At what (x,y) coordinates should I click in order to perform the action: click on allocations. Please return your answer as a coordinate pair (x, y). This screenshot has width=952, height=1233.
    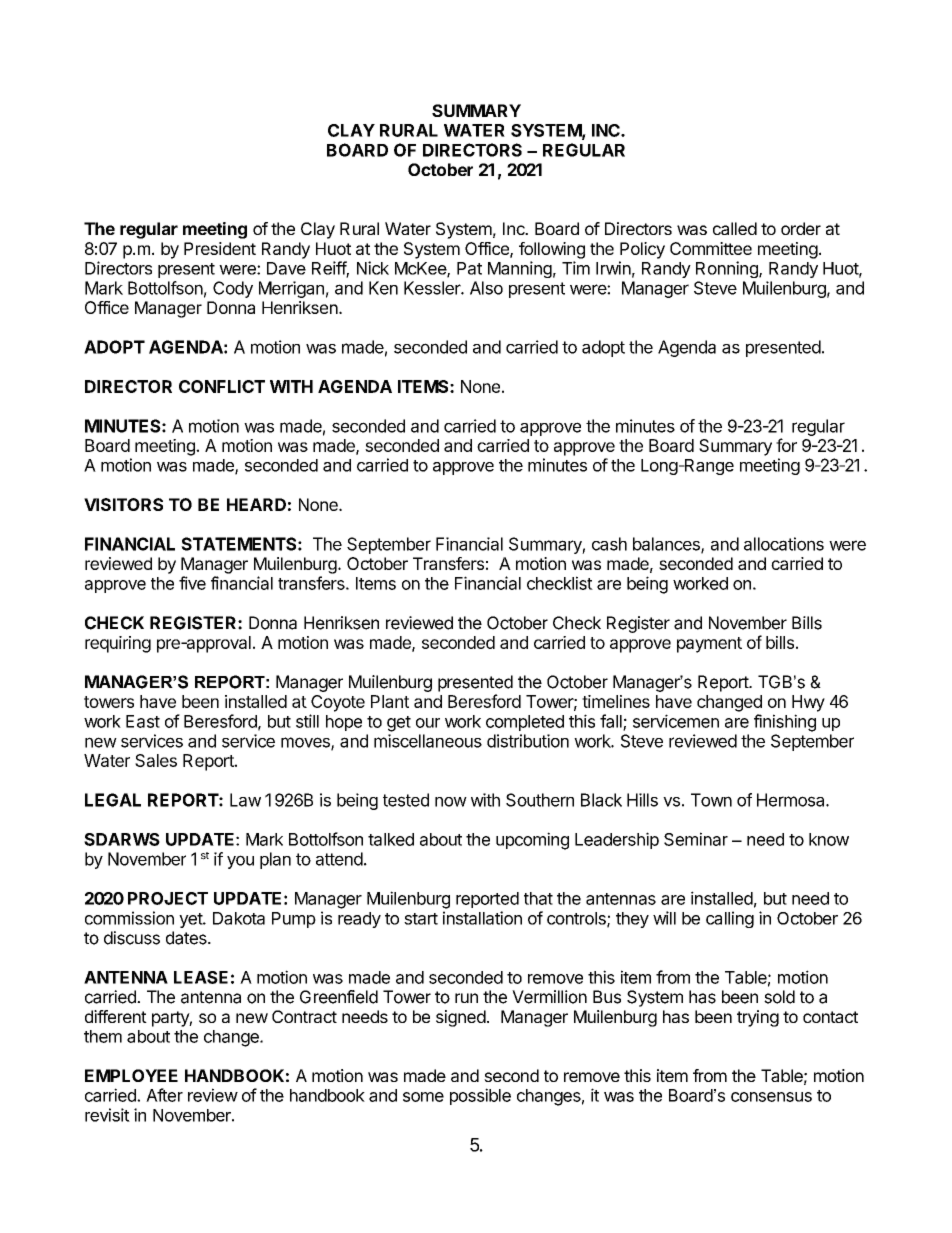
    Looking at the image, I should click on (784, 544).
